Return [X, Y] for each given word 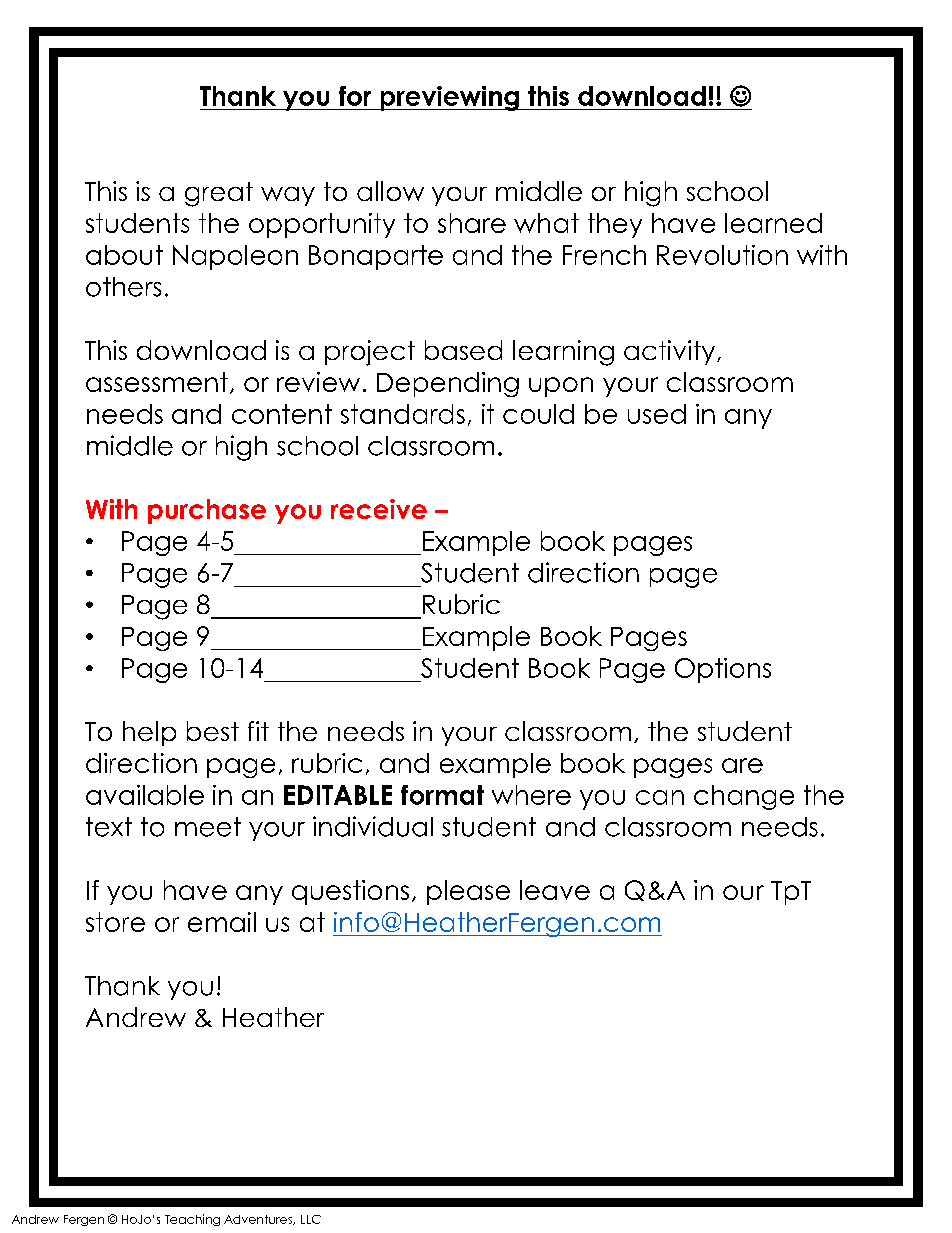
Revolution [722, 255]
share [472, 223]
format [442, 795]
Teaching [192, 1220]
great [219, 194]
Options [723, 670]
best [213, 731]
